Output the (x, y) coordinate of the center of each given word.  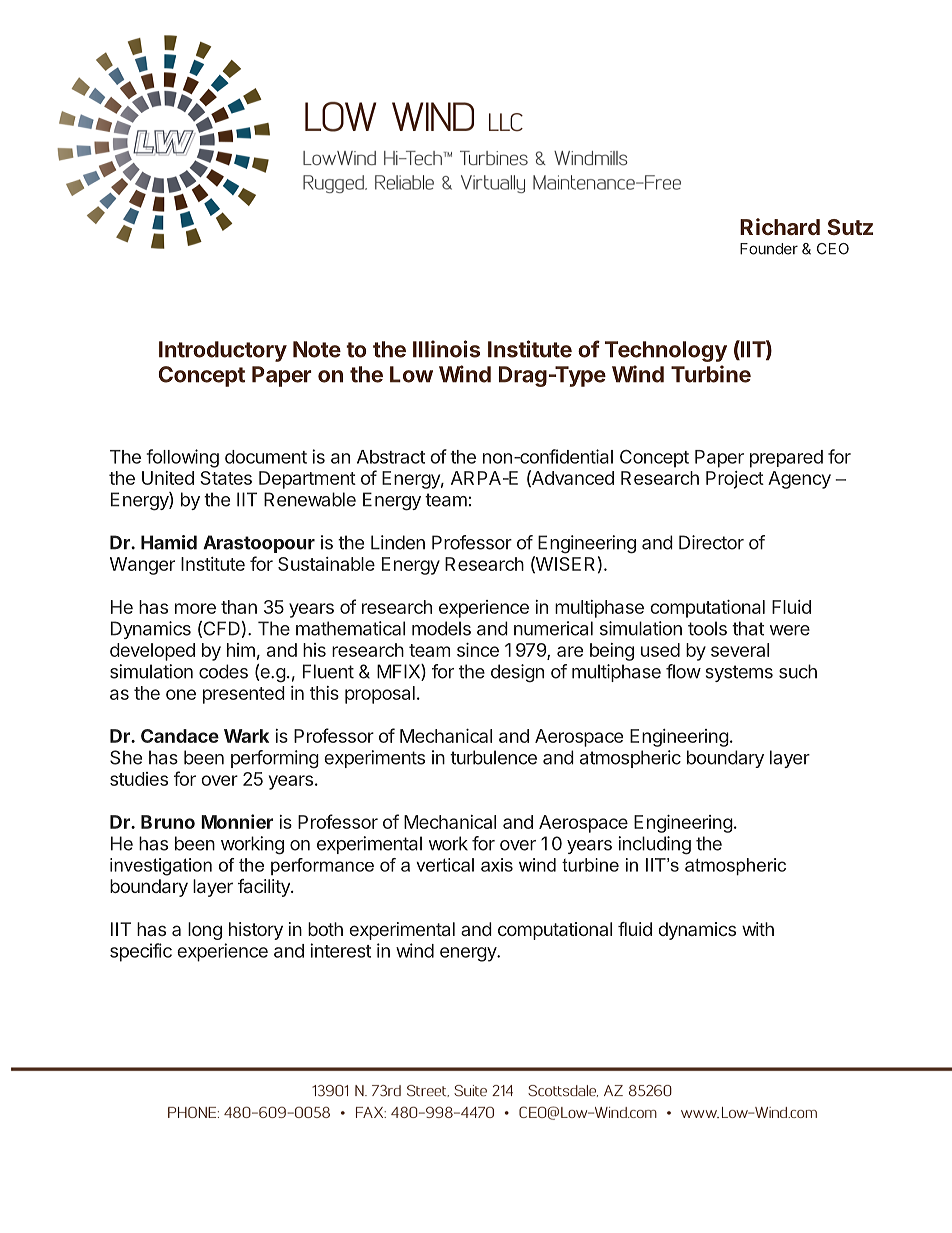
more (195, 608)
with (758, 929)
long (205, 931)
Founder (769, 249)
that (748, 628)
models (441, 628)
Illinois (446, 349)
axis (497, 865)
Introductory (223, 351)
